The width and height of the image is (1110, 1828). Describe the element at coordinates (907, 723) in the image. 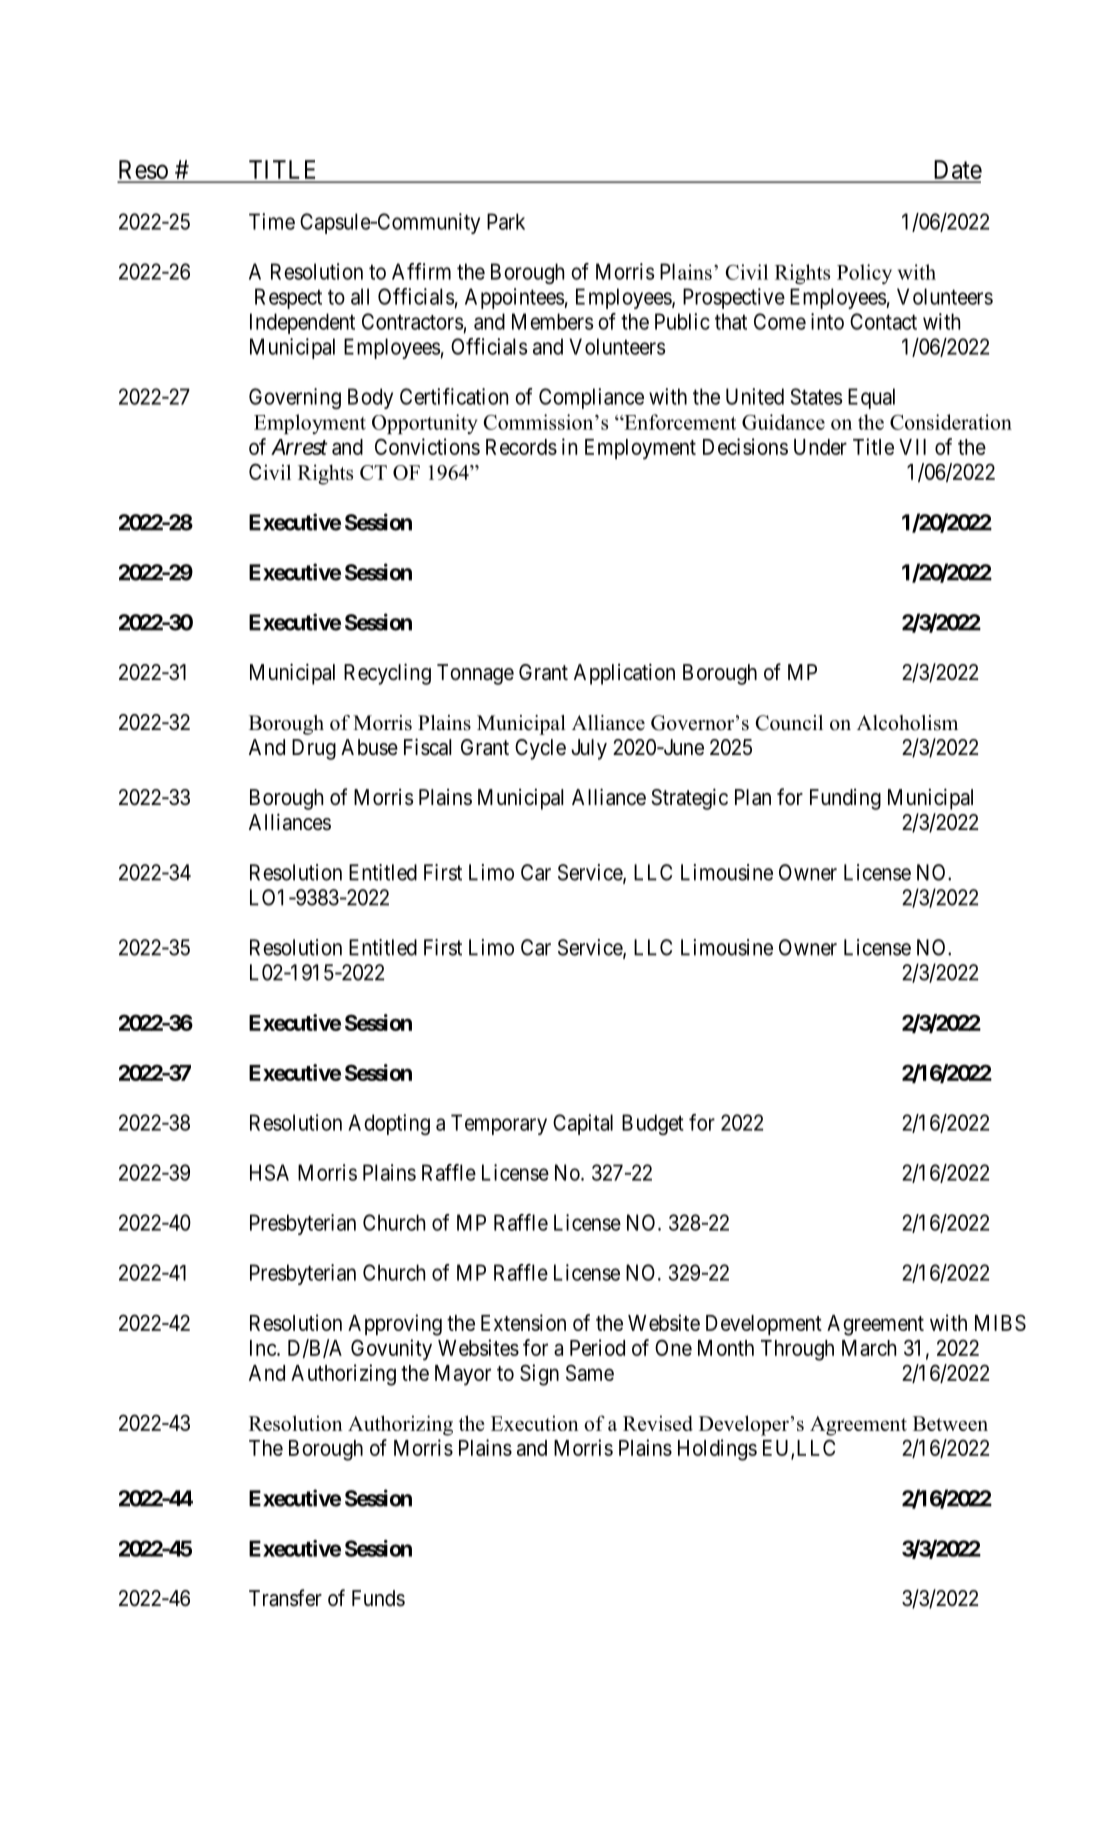

I see `Alcoholism` at that location.
